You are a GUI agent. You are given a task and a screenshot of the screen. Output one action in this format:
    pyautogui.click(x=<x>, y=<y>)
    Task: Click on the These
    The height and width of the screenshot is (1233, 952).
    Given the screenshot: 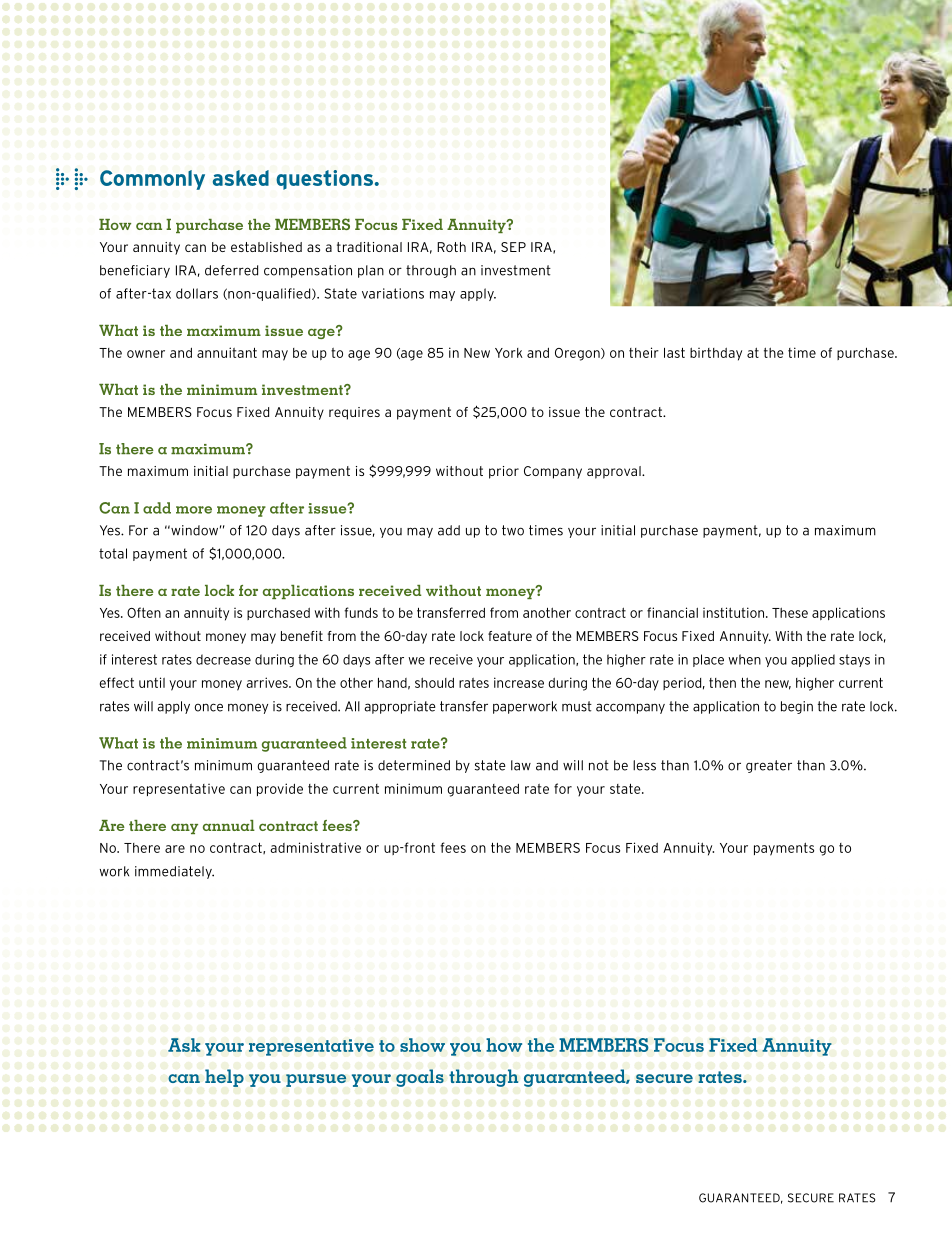 What is the action you would take?
    pyautogui.click(x=790, y=612)
